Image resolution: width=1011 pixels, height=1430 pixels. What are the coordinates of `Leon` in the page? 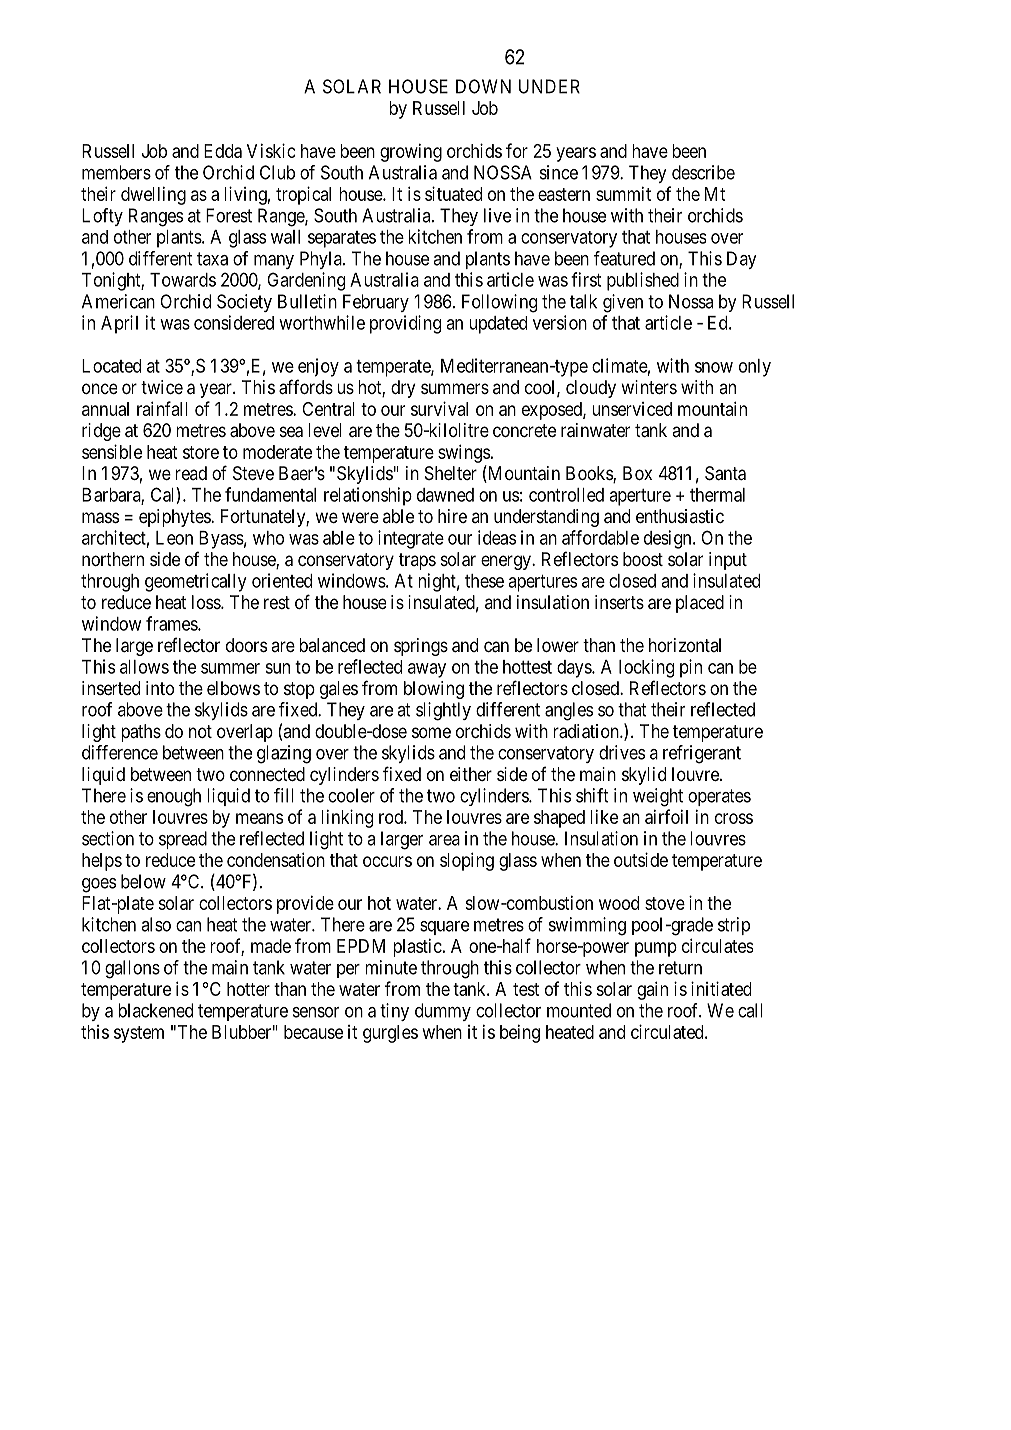 It's located at (174, 538).
